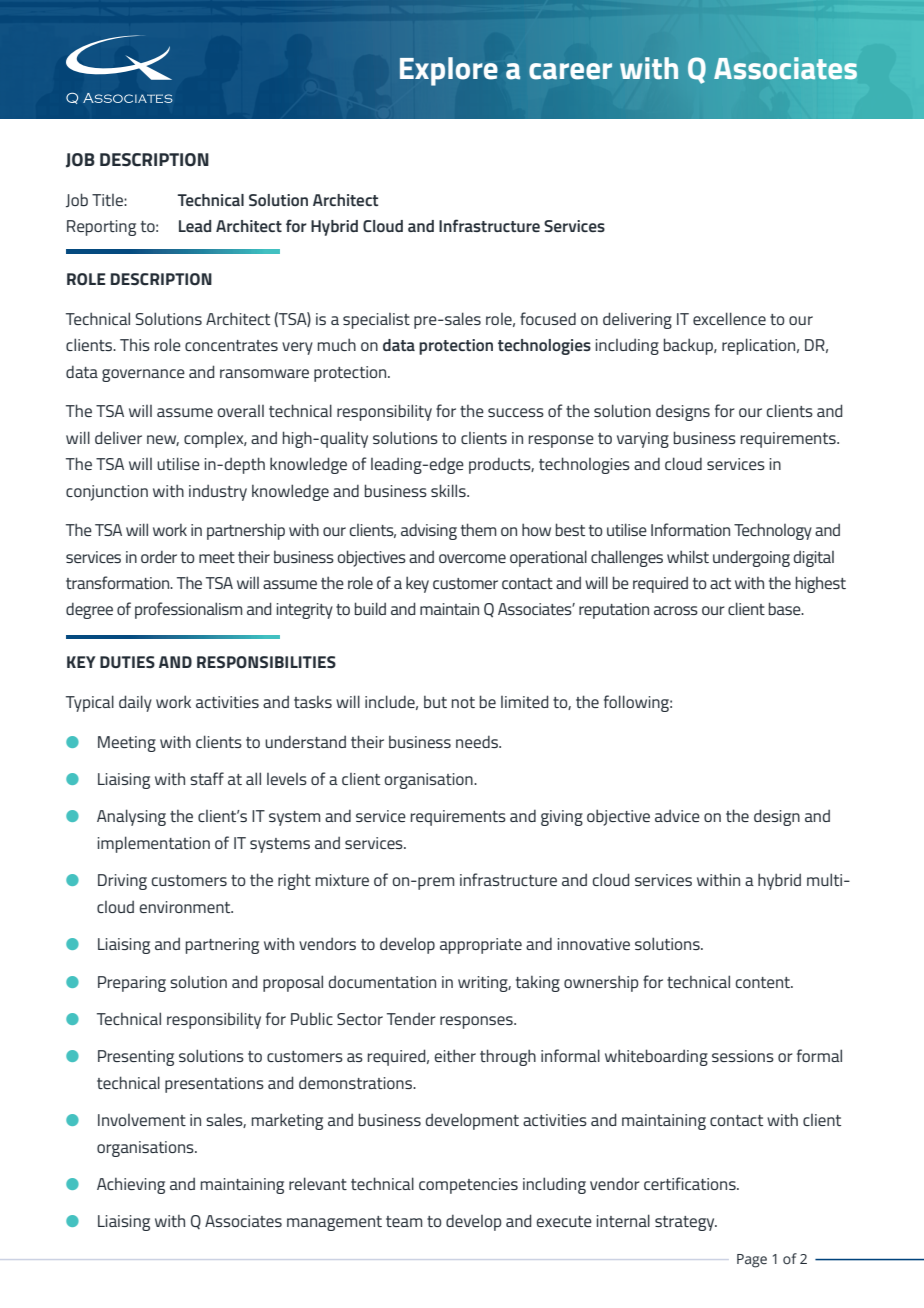  Describe the element at coordinates (570, 71) in the image. I see `career` at that location.
